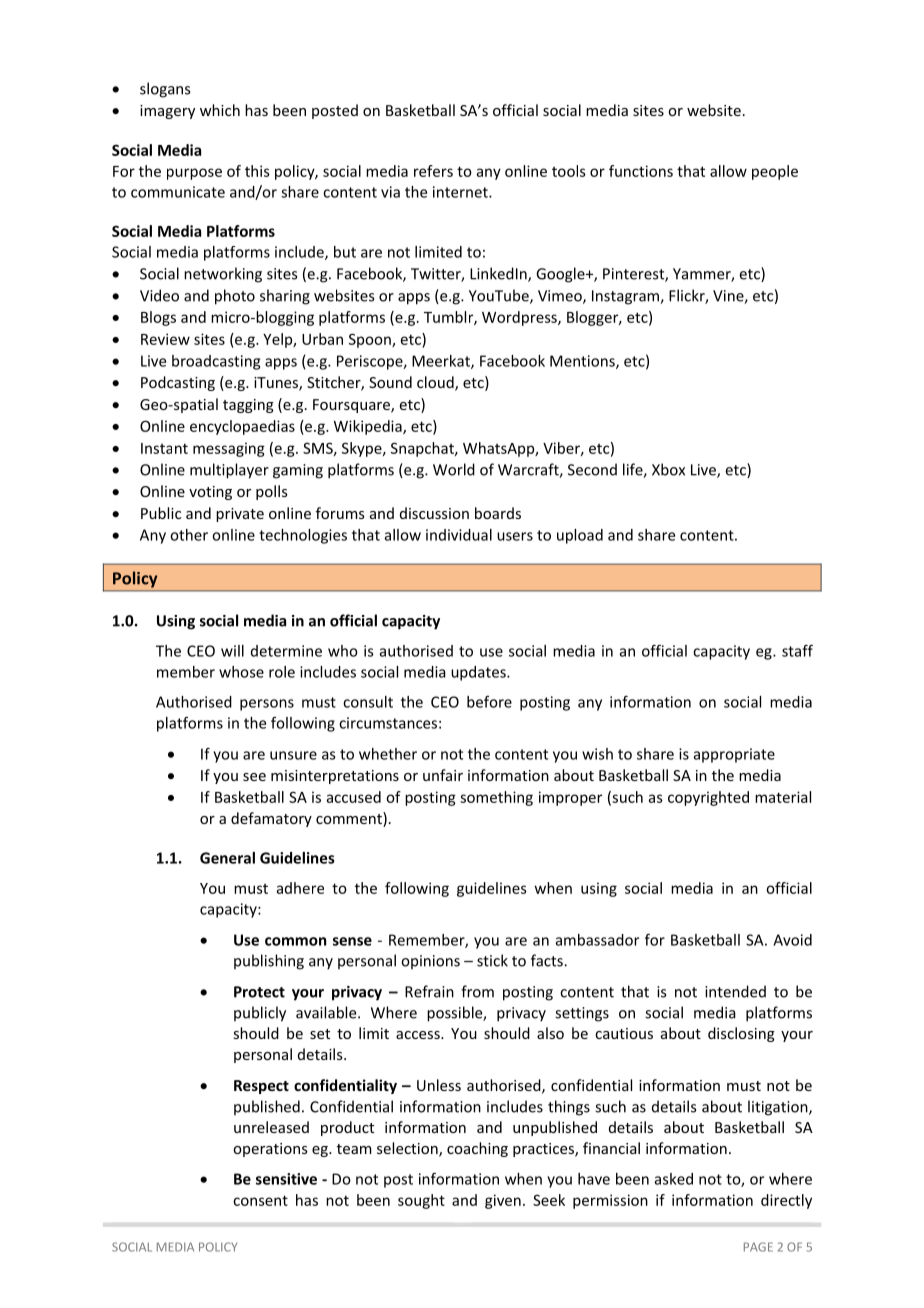 The width and height of the screenshot is (924, 1308). Describe the element at coordinates (668, 469) in the screenshot. I see `Xbox` at that location.
